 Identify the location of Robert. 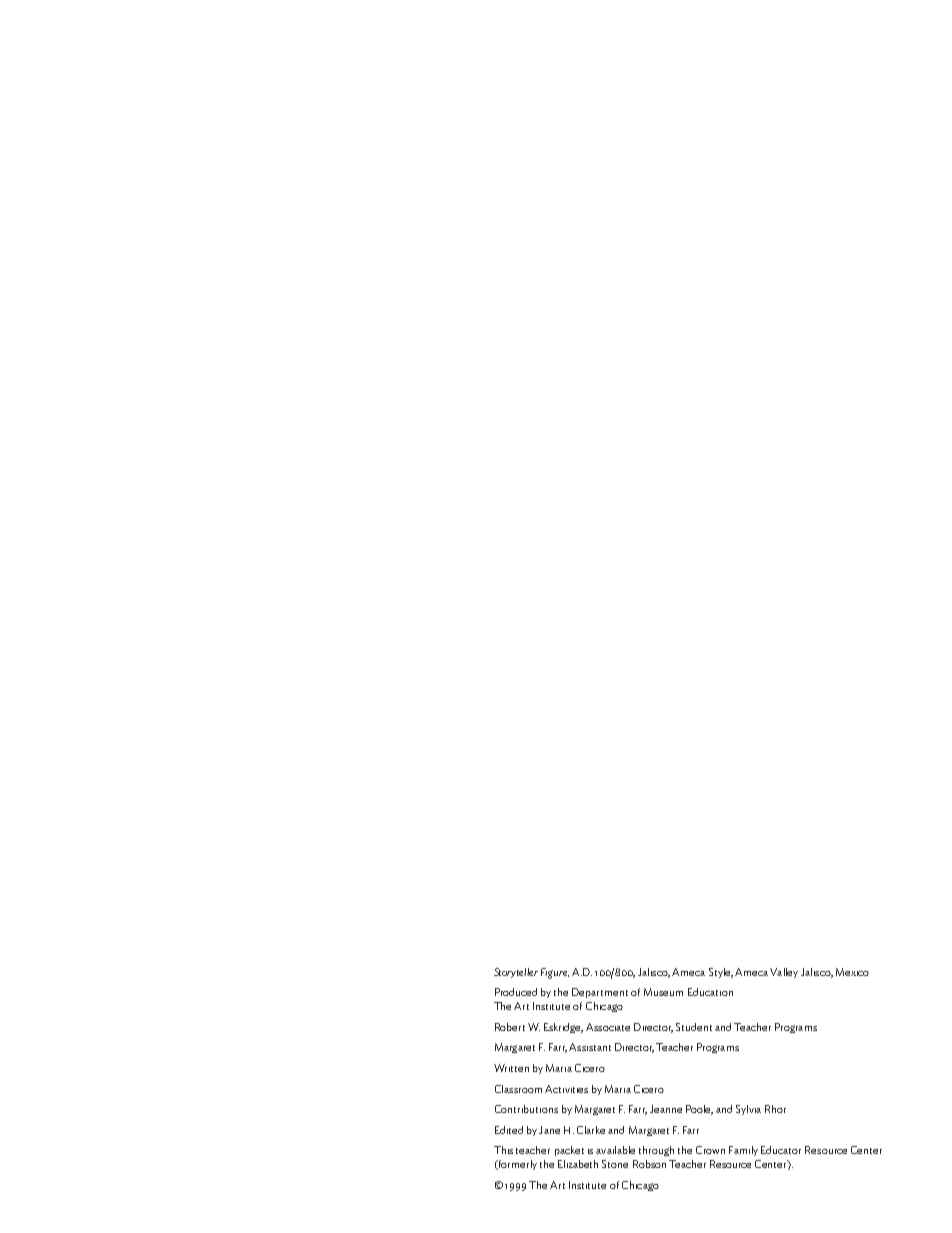
(510, 1027).
